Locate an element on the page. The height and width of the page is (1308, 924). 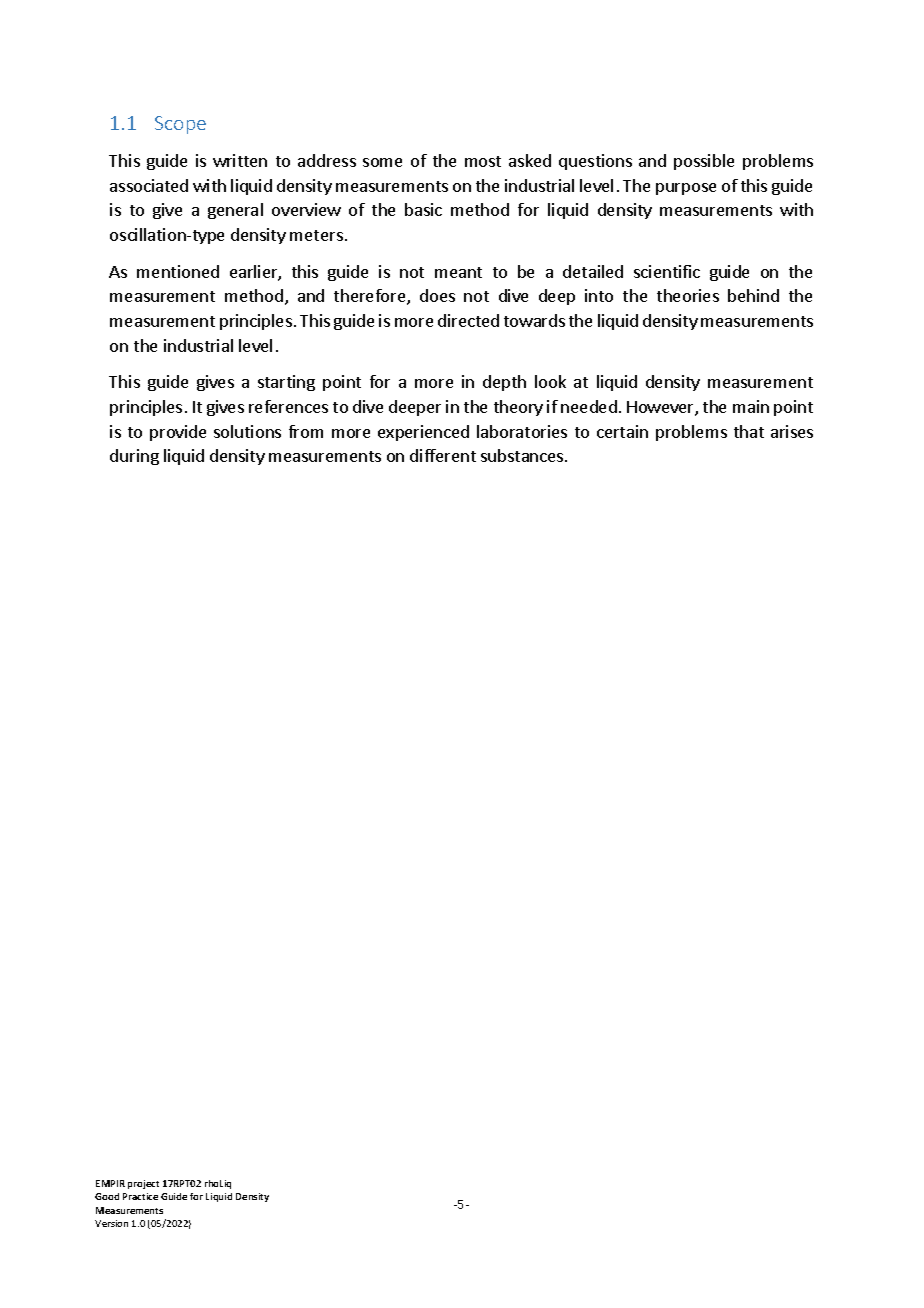
project is located at coordinates (143, 1184).
